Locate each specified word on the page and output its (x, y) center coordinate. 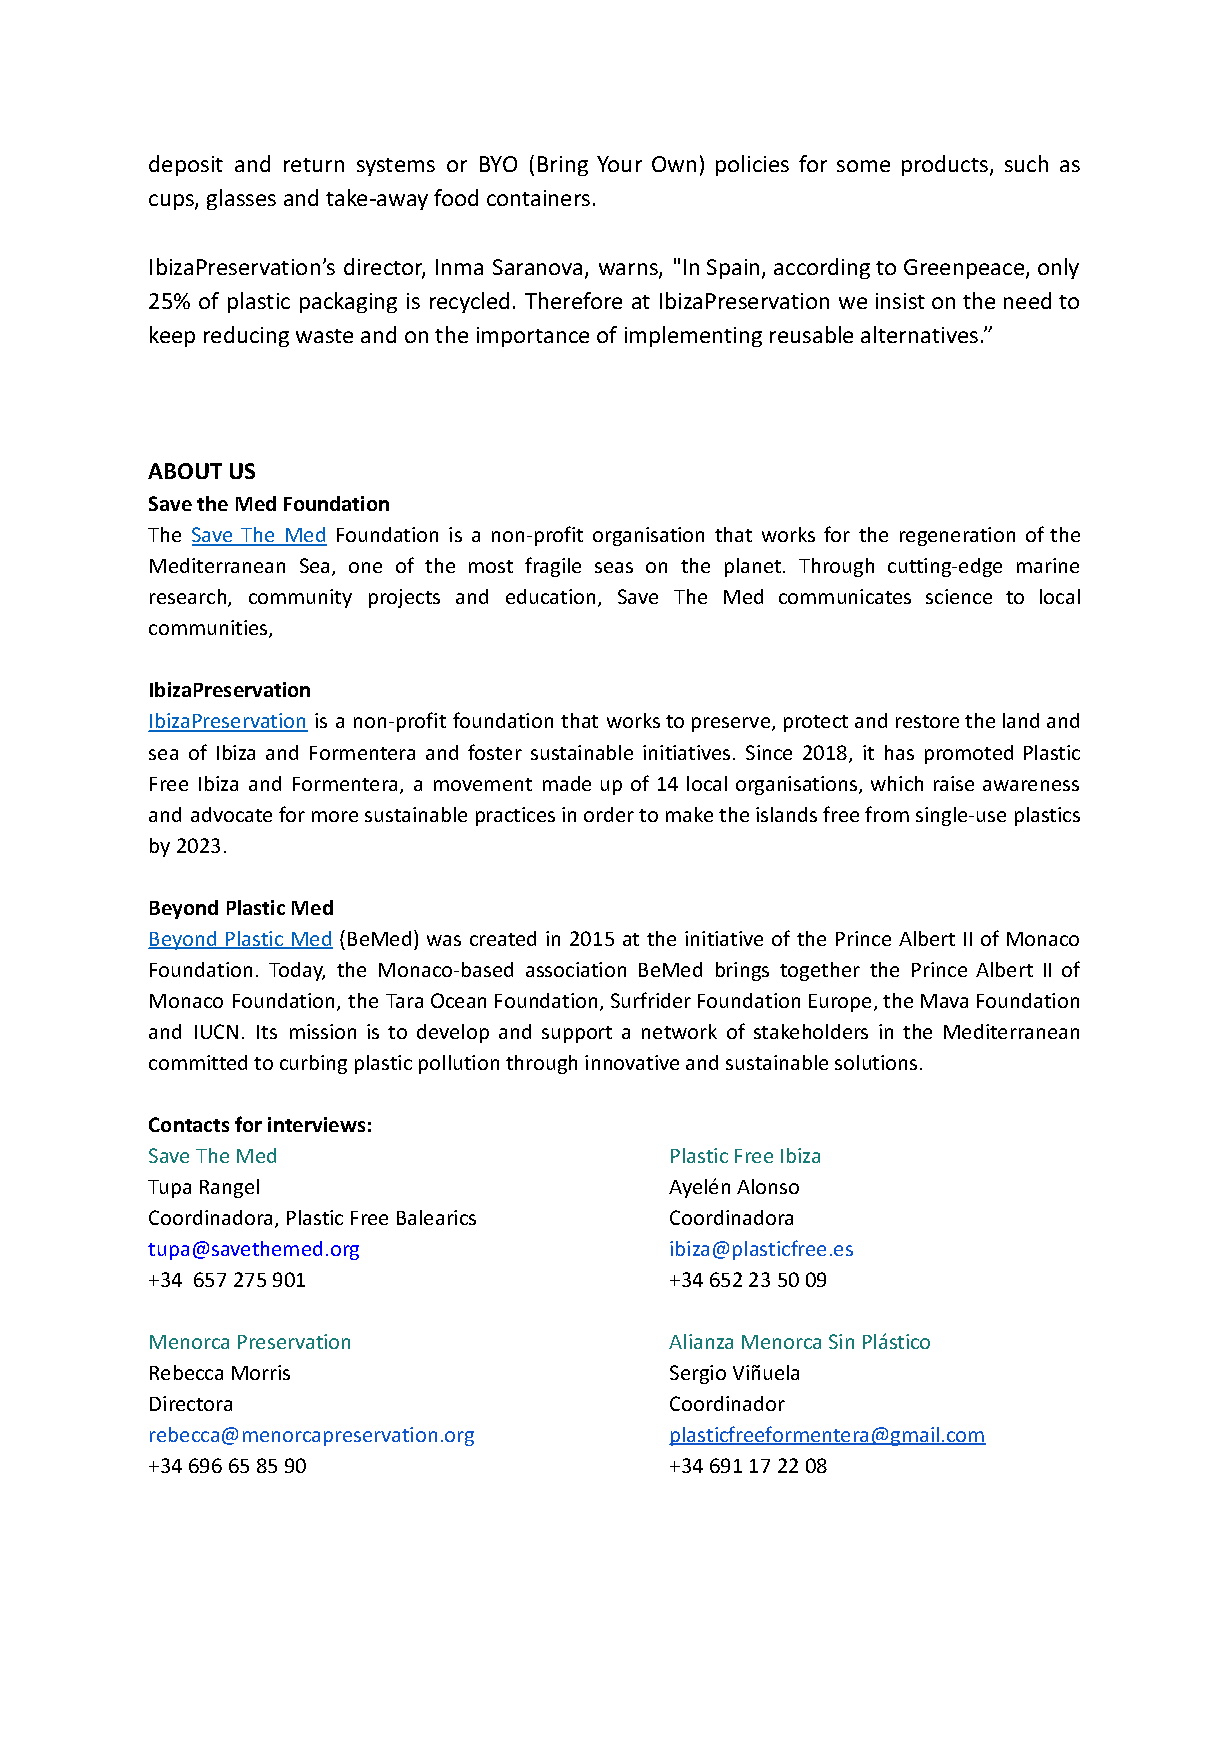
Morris (261, 1372)
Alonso (768, 1186)
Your (619, 164)
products (946, 165)
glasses (241, 199)
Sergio (698, 1374)
